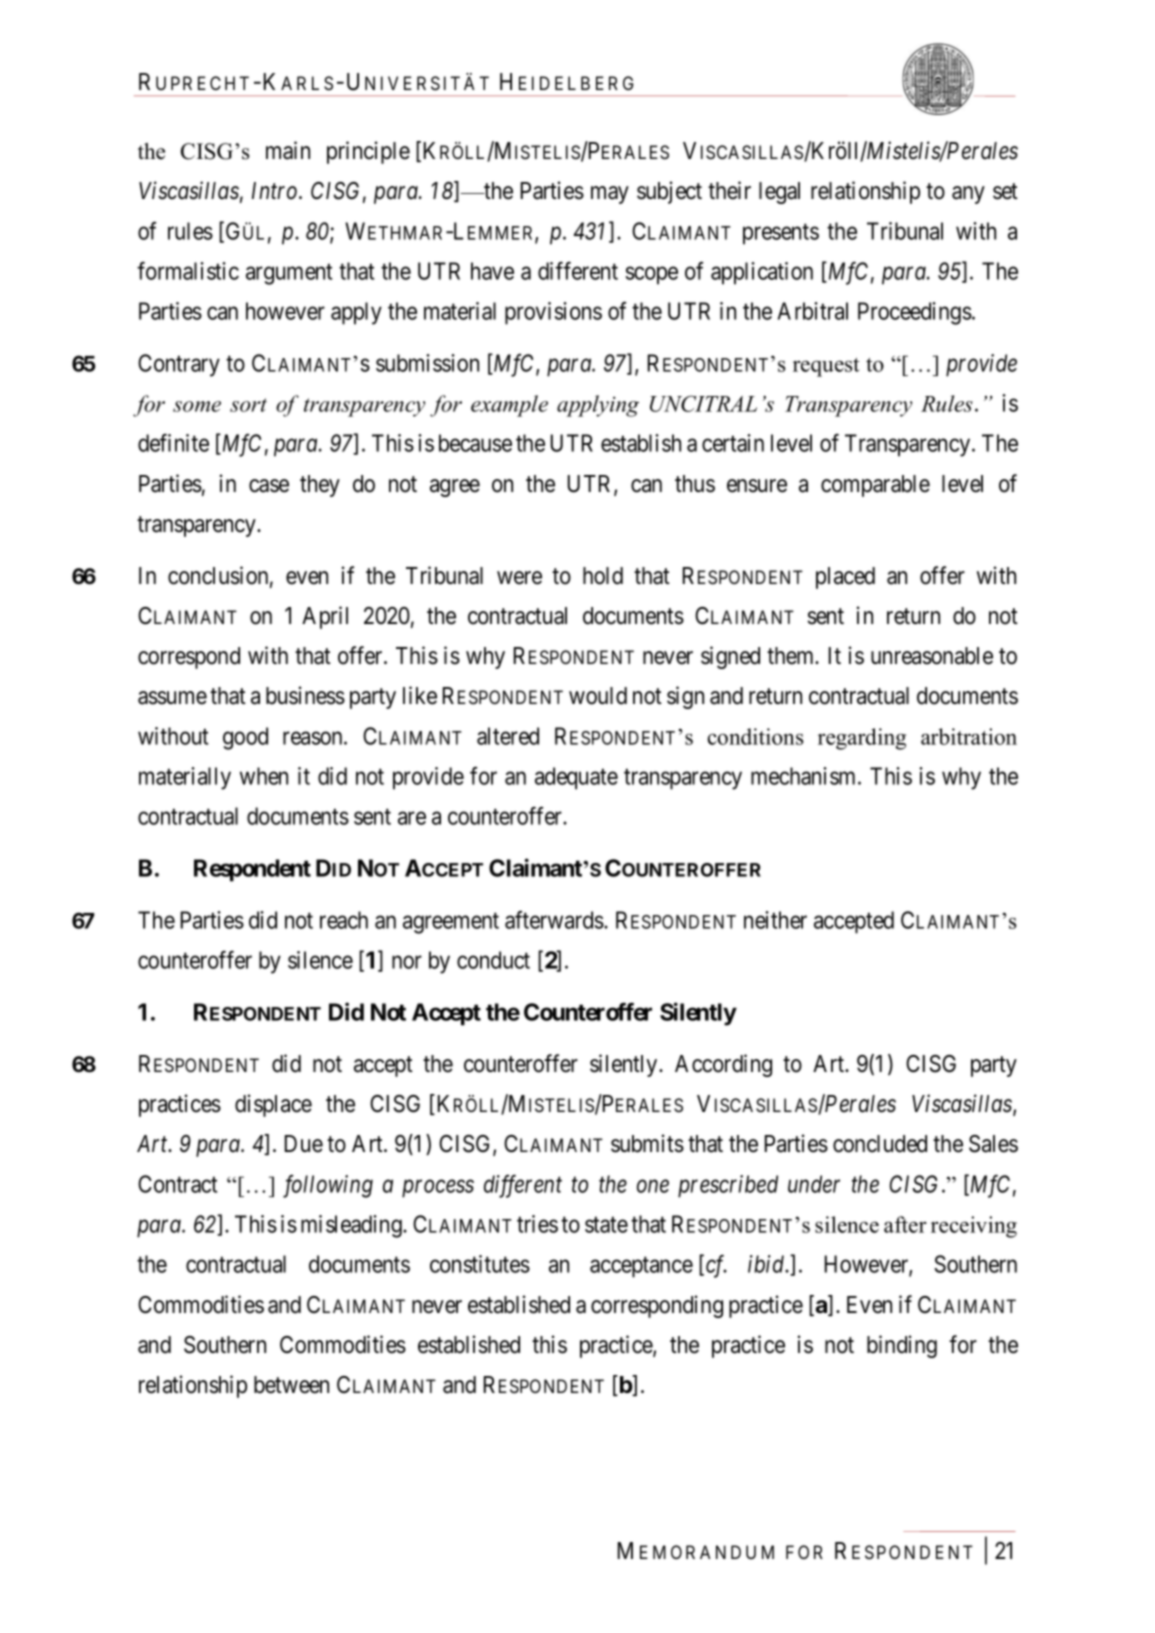 The height and width of the page is (1633, 1155). I want to click on placed, so click(845, 578).
